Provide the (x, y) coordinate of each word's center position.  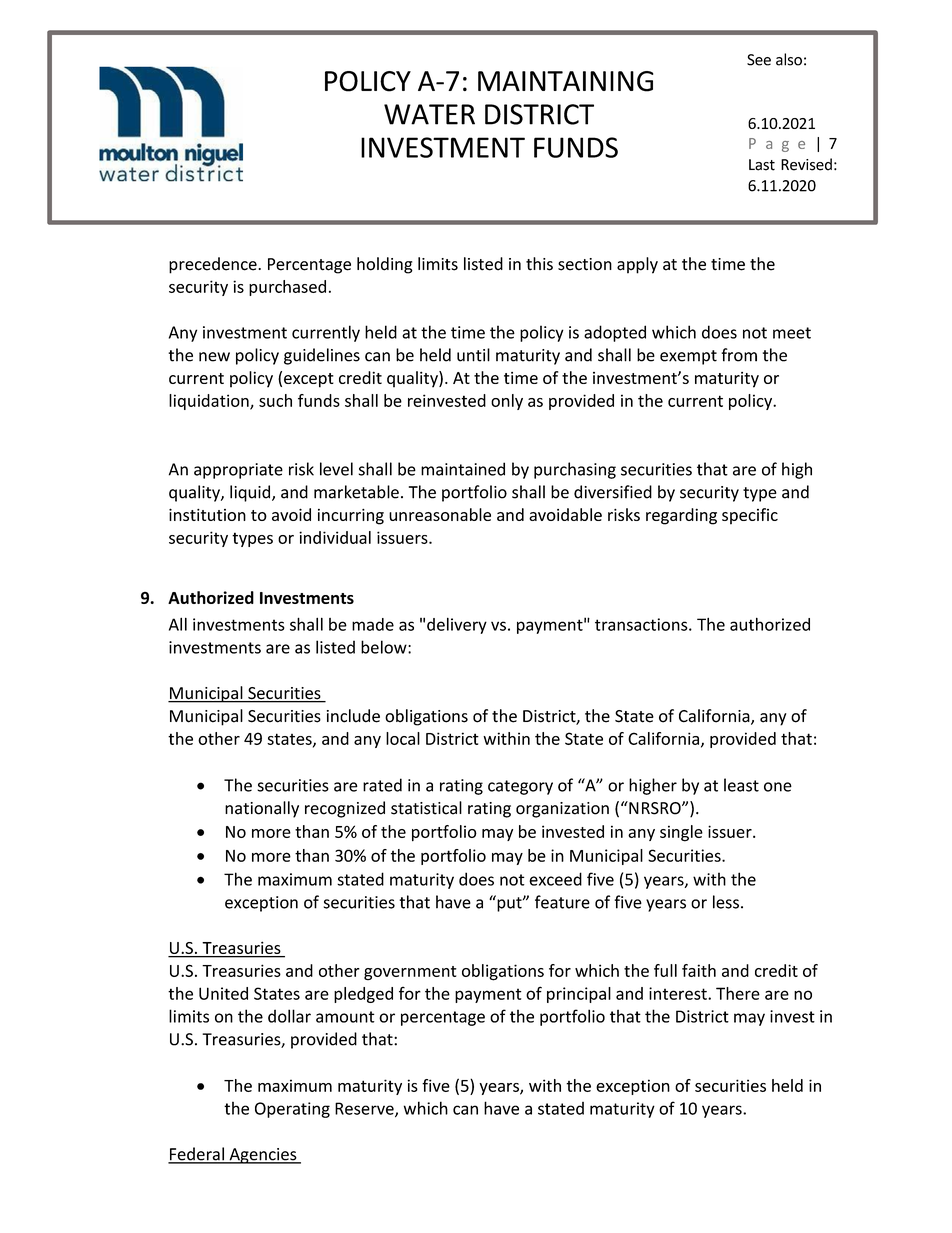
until (473, 355)
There (738, 993)
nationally (262, 809)
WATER (429, 114)
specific (750, 516)
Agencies (263, 1156)
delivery (457, 625)
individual (335, 537)
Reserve (365, 1109)
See (759, 60)
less (726, 902)
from (739, 355)
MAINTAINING (565, 81)
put (509, 903)
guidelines (322, 356)
